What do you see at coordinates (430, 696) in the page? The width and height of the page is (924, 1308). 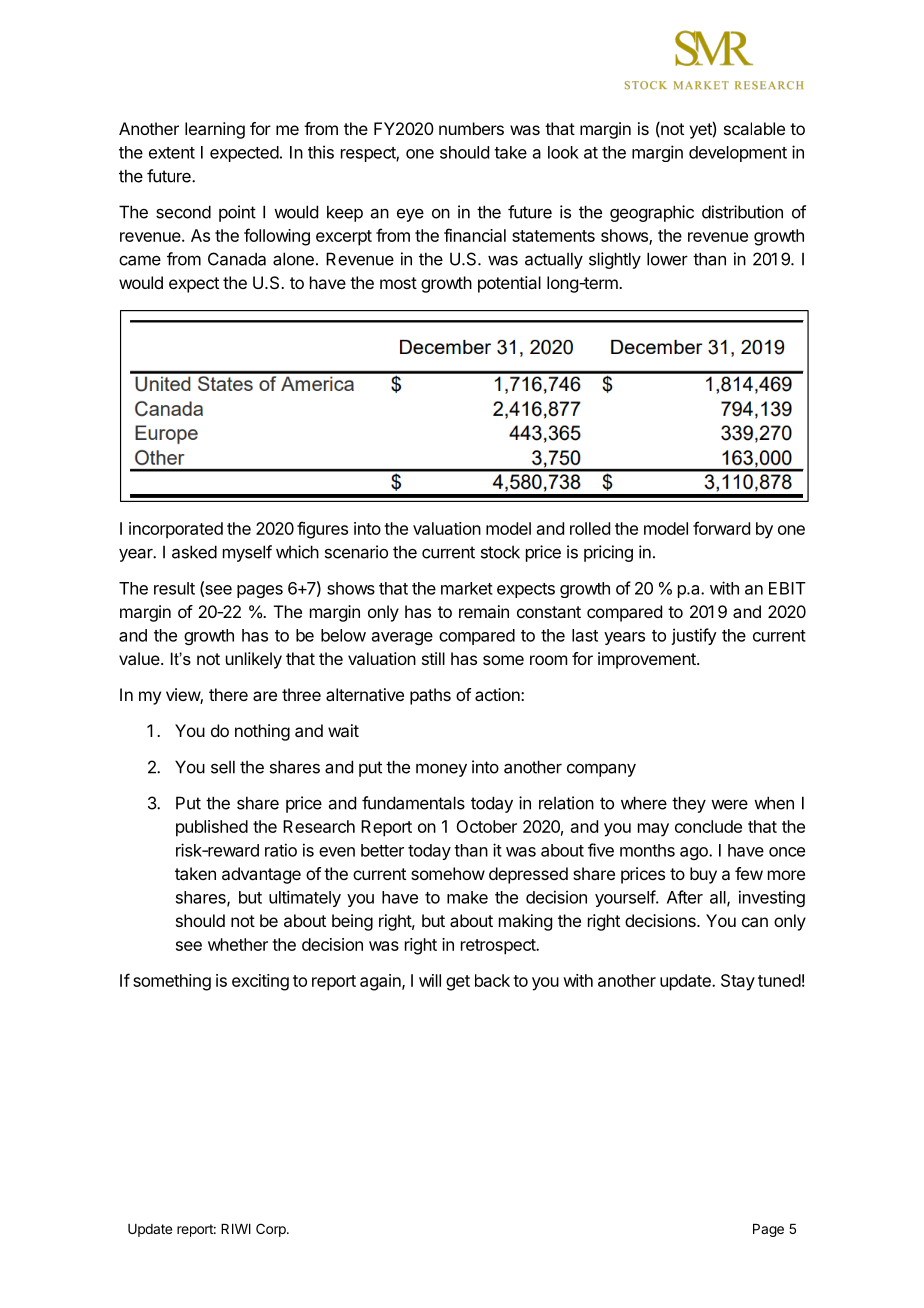 I see `paths` at bounding box center [430, 696].
